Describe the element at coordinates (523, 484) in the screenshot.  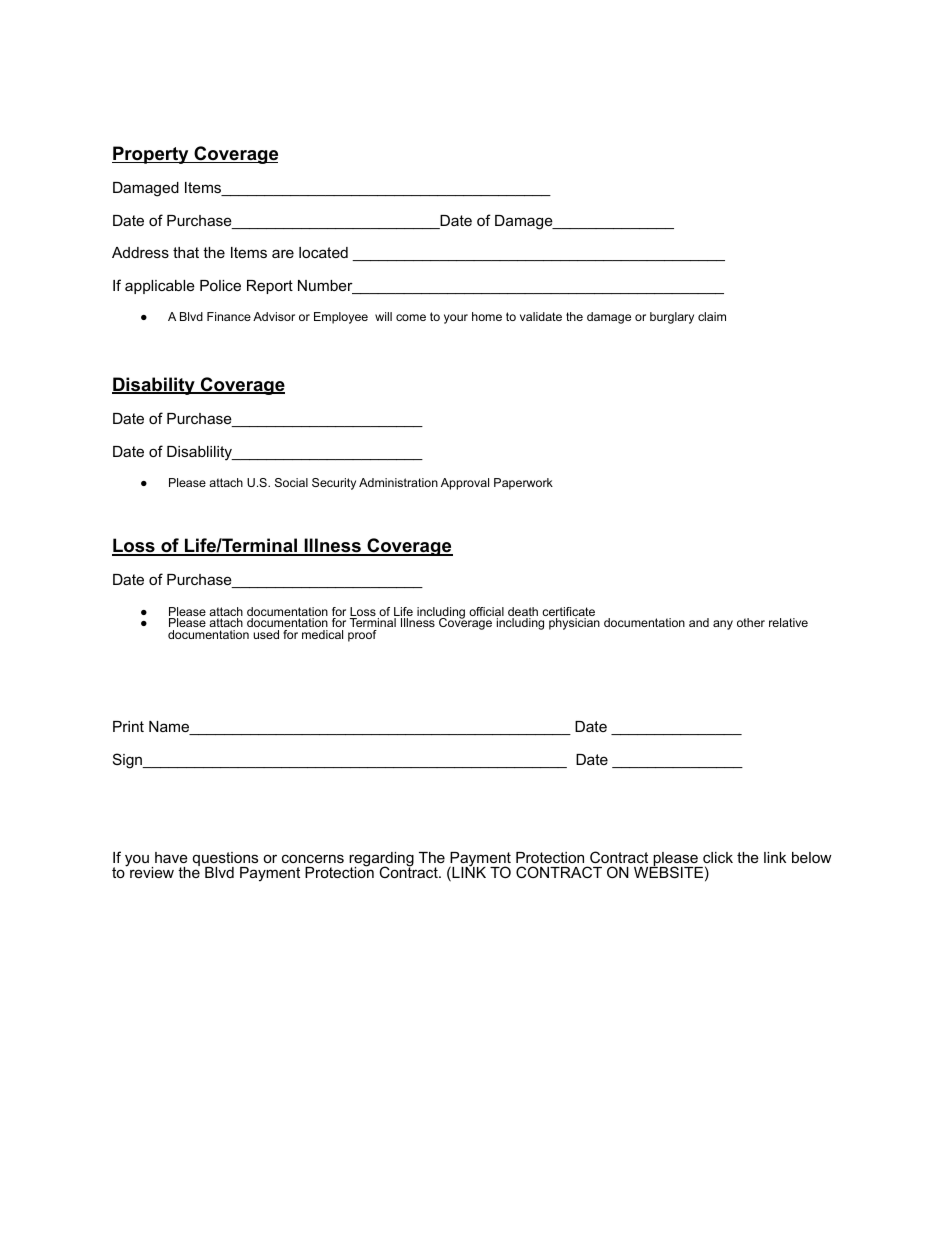
I see `Paperwork` at that location.
